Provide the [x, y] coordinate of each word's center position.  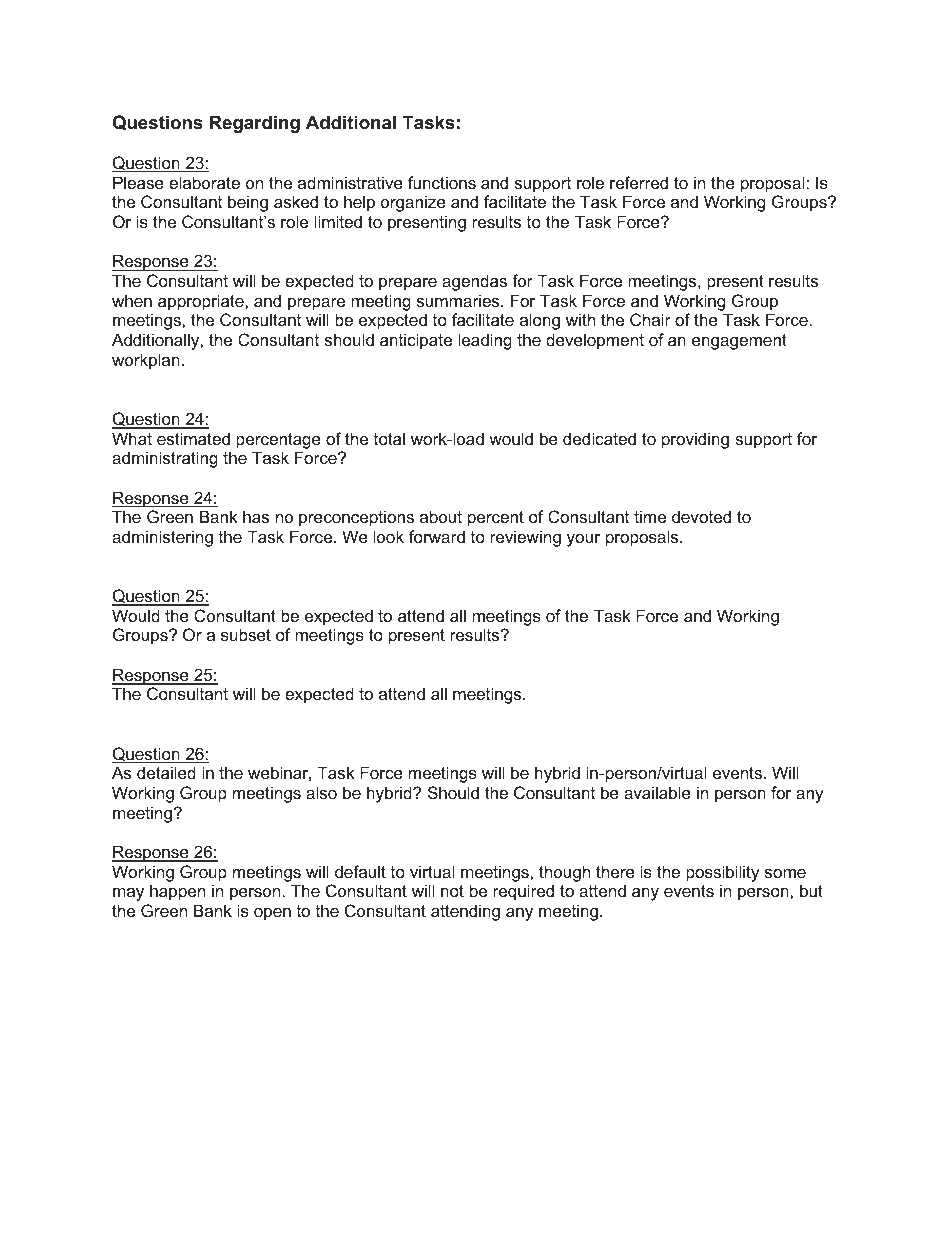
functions [442, 182]
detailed [166, 772]
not [452, 891]
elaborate [204, 182]
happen [177, 892]
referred [639, 182]
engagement [739, 342]
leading [485, 341]
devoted [701, 516]
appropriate [202, 302]
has [256, 516]
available [657, 792]
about [441, 516]
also [321, 792]
